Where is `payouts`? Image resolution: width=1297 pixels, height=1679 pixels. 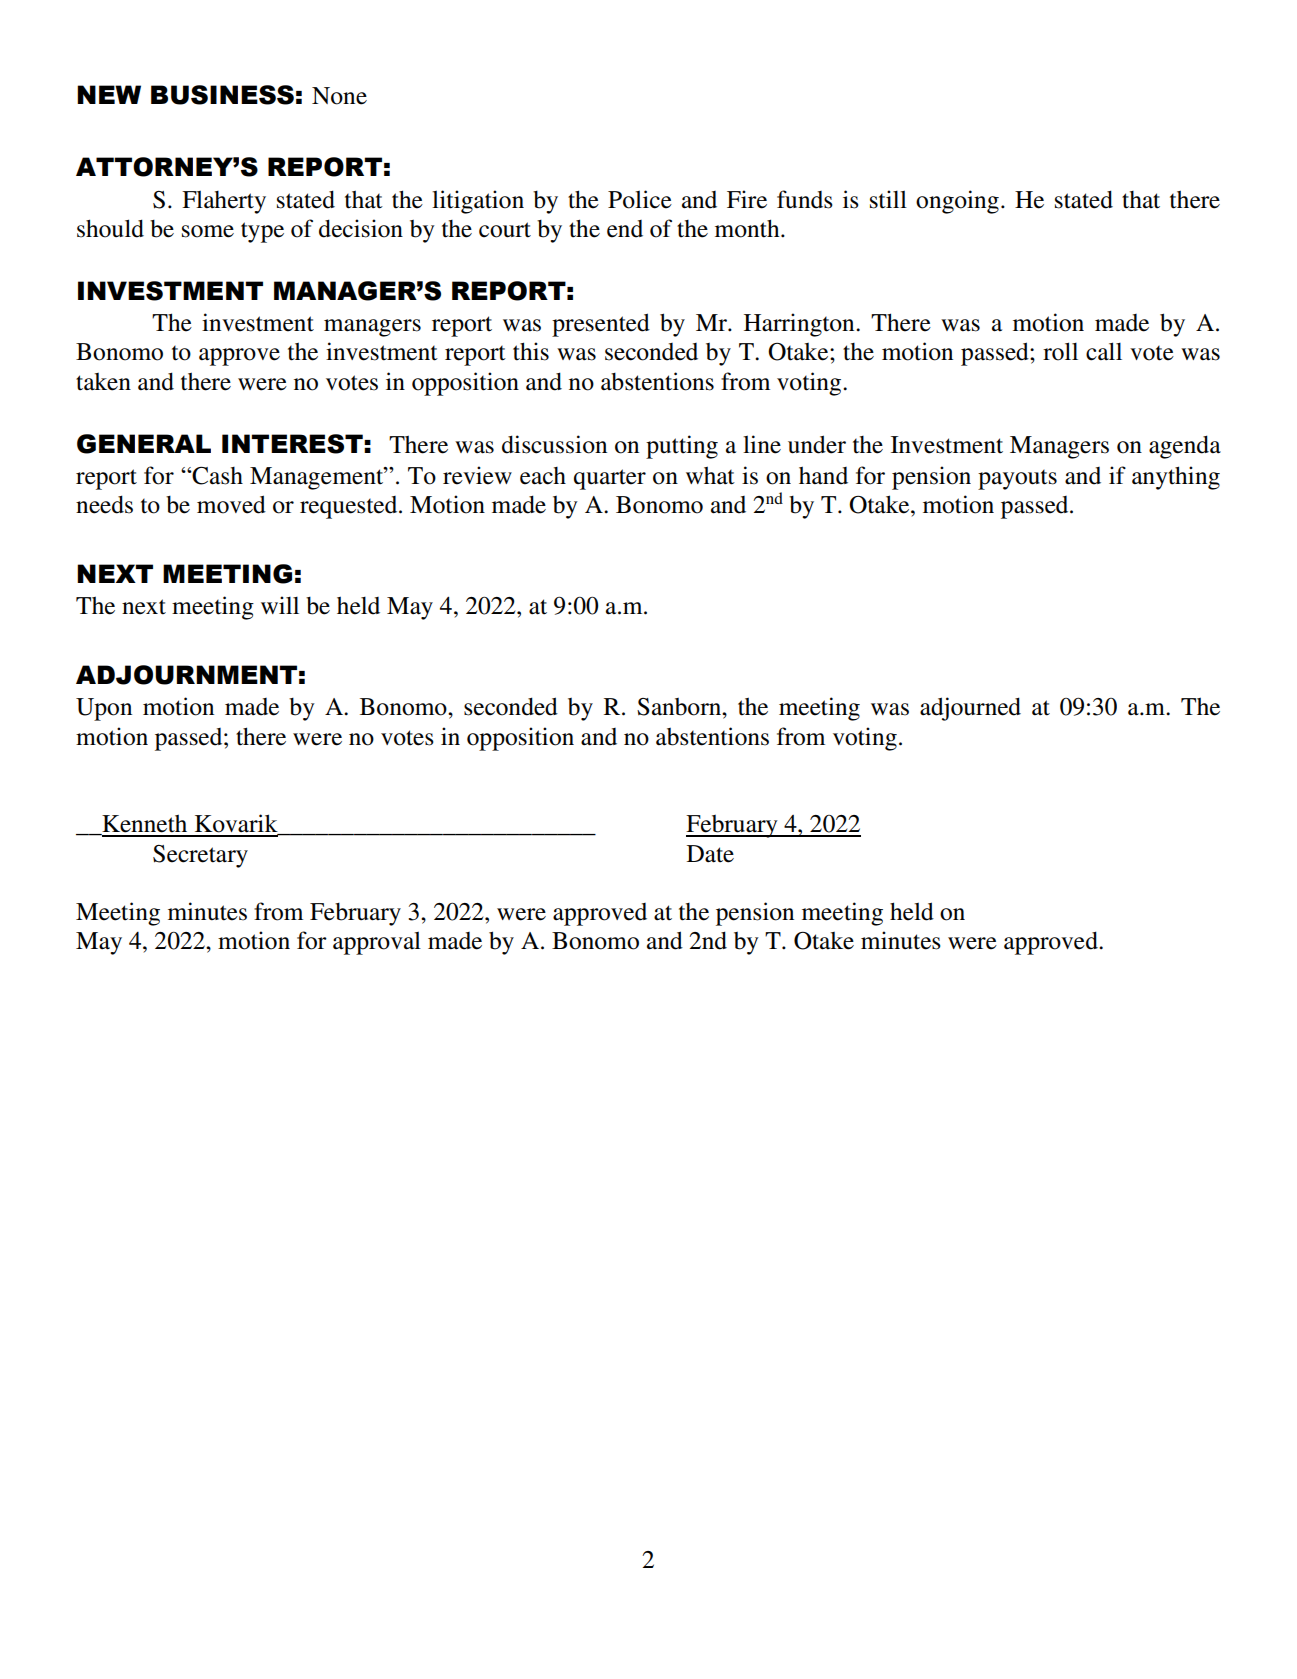
payouts is located at coordinates (1017, 480).
